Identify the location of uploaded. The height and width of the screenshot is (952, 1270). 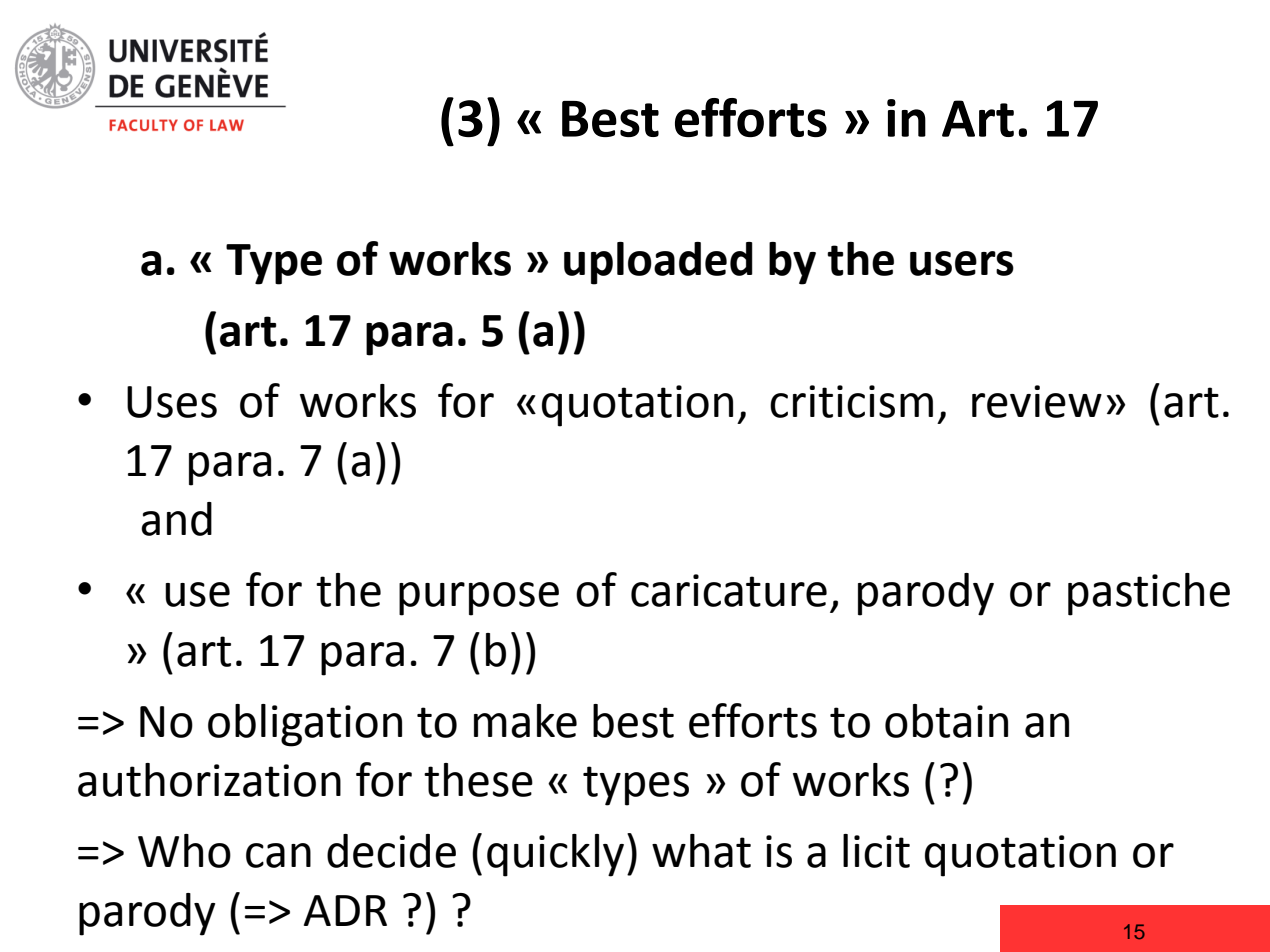
(658, 263).
